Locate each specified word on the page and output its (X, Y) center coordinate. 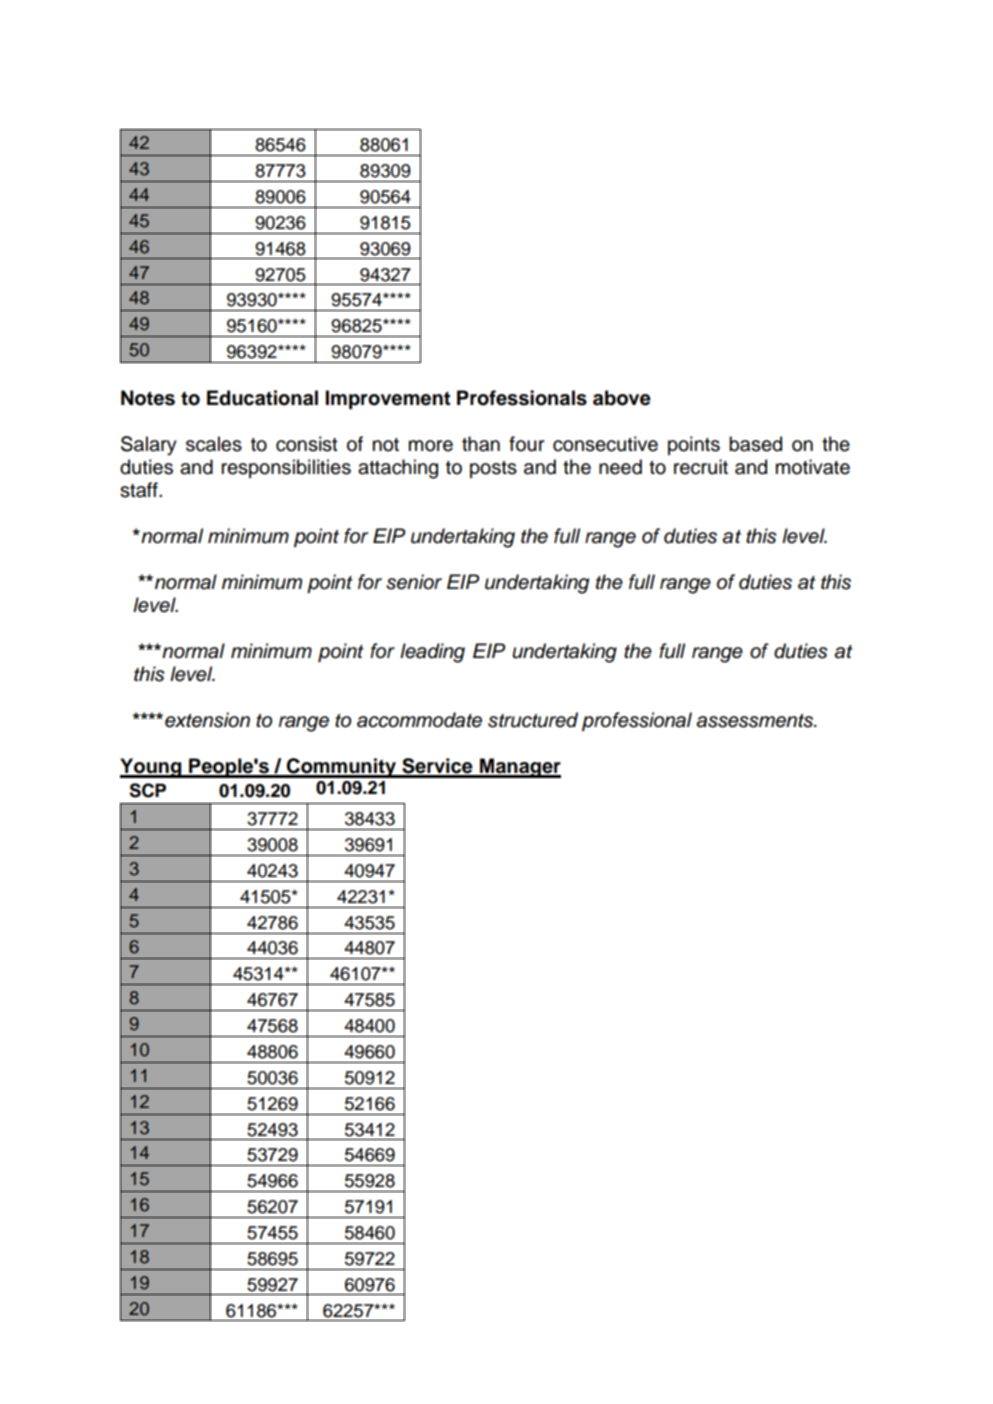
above (622, 398)
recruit (701, 467)
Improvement (388, 399)
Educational (262, 398)
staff (140, 490)
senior (414, 582)
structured (533, 720)
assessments (755, 721)
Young (152, 768)
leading (432, 653)
